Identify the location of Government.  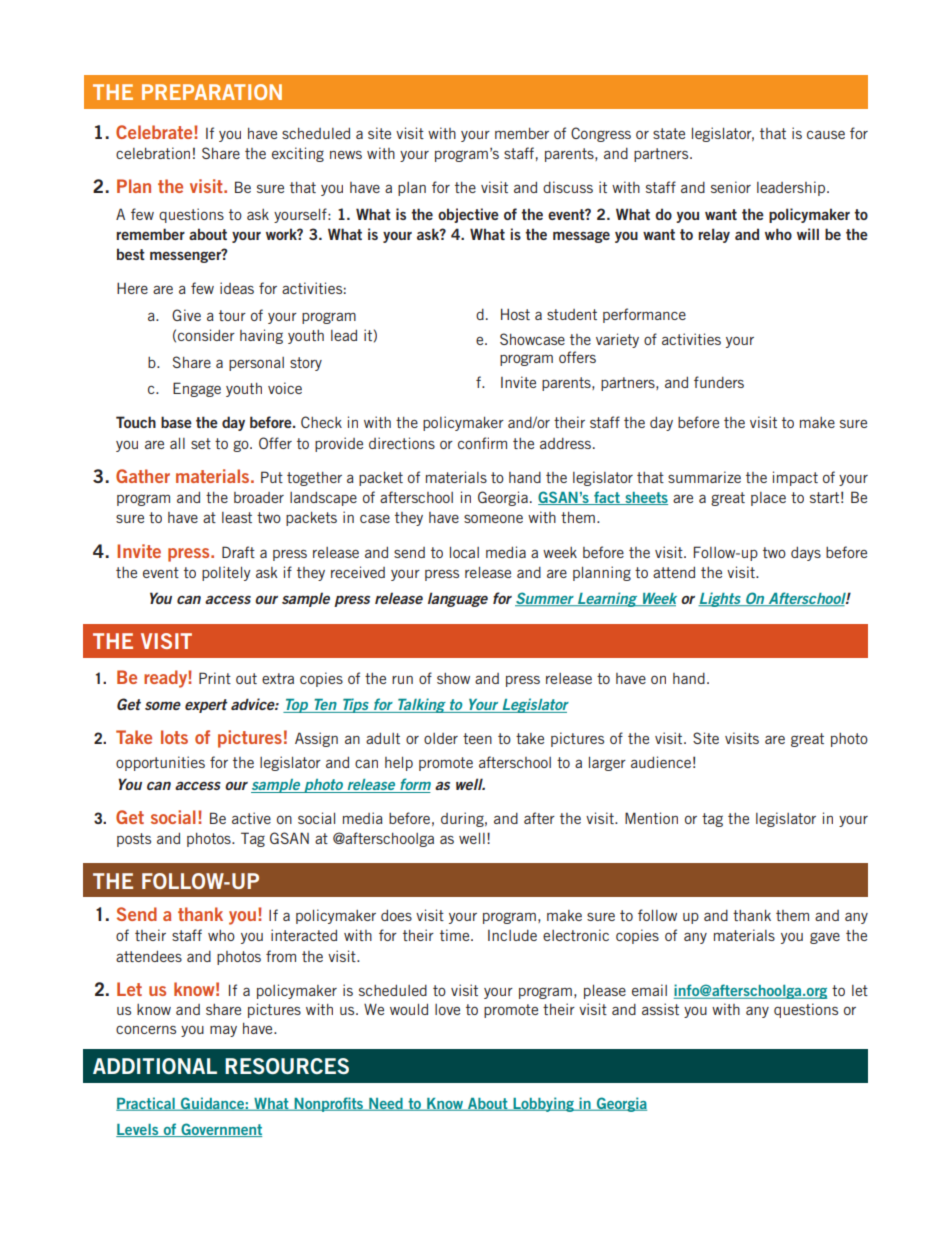
(220, 1130).
